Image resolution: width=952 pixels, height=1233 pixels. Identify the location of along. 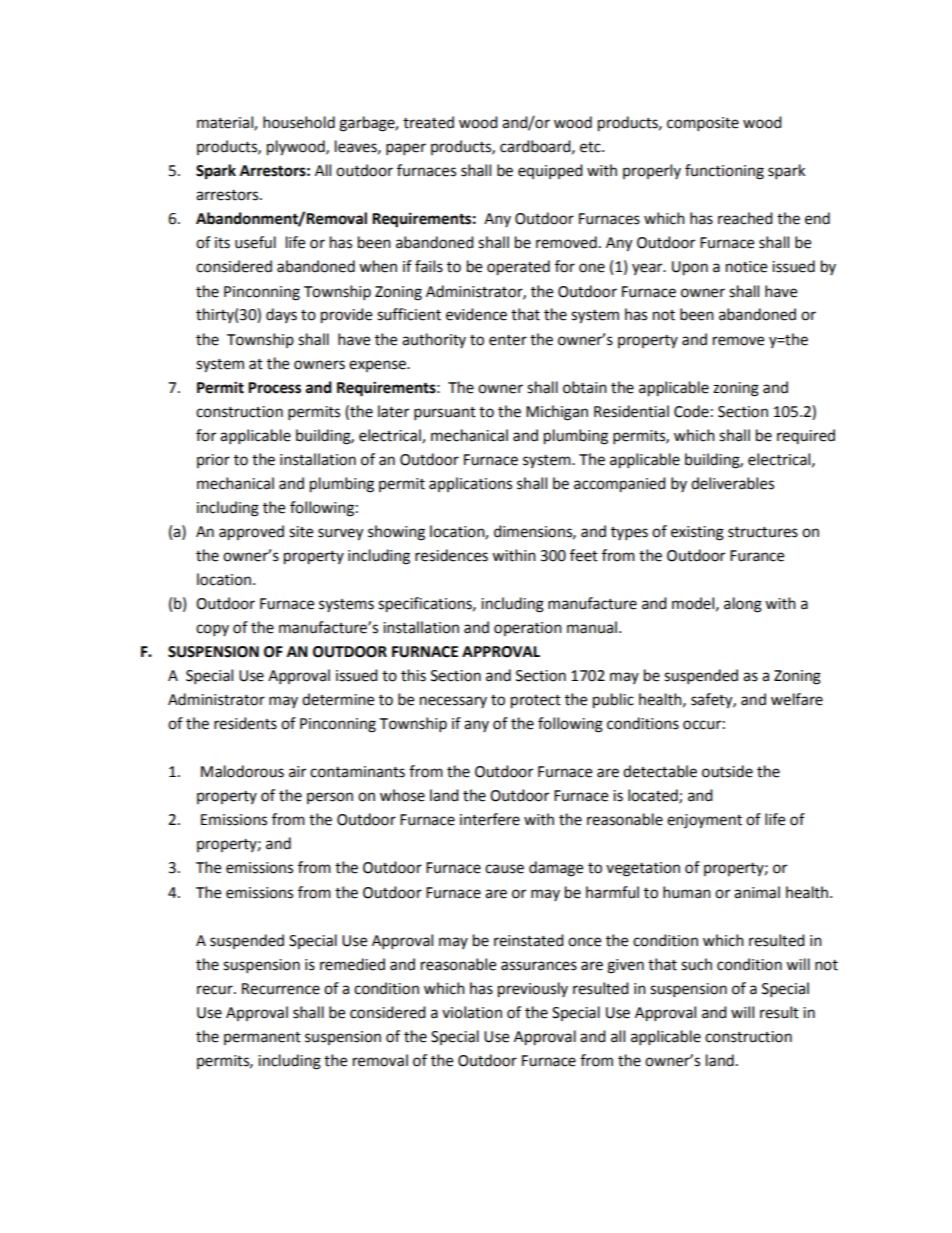
(743, 605).
